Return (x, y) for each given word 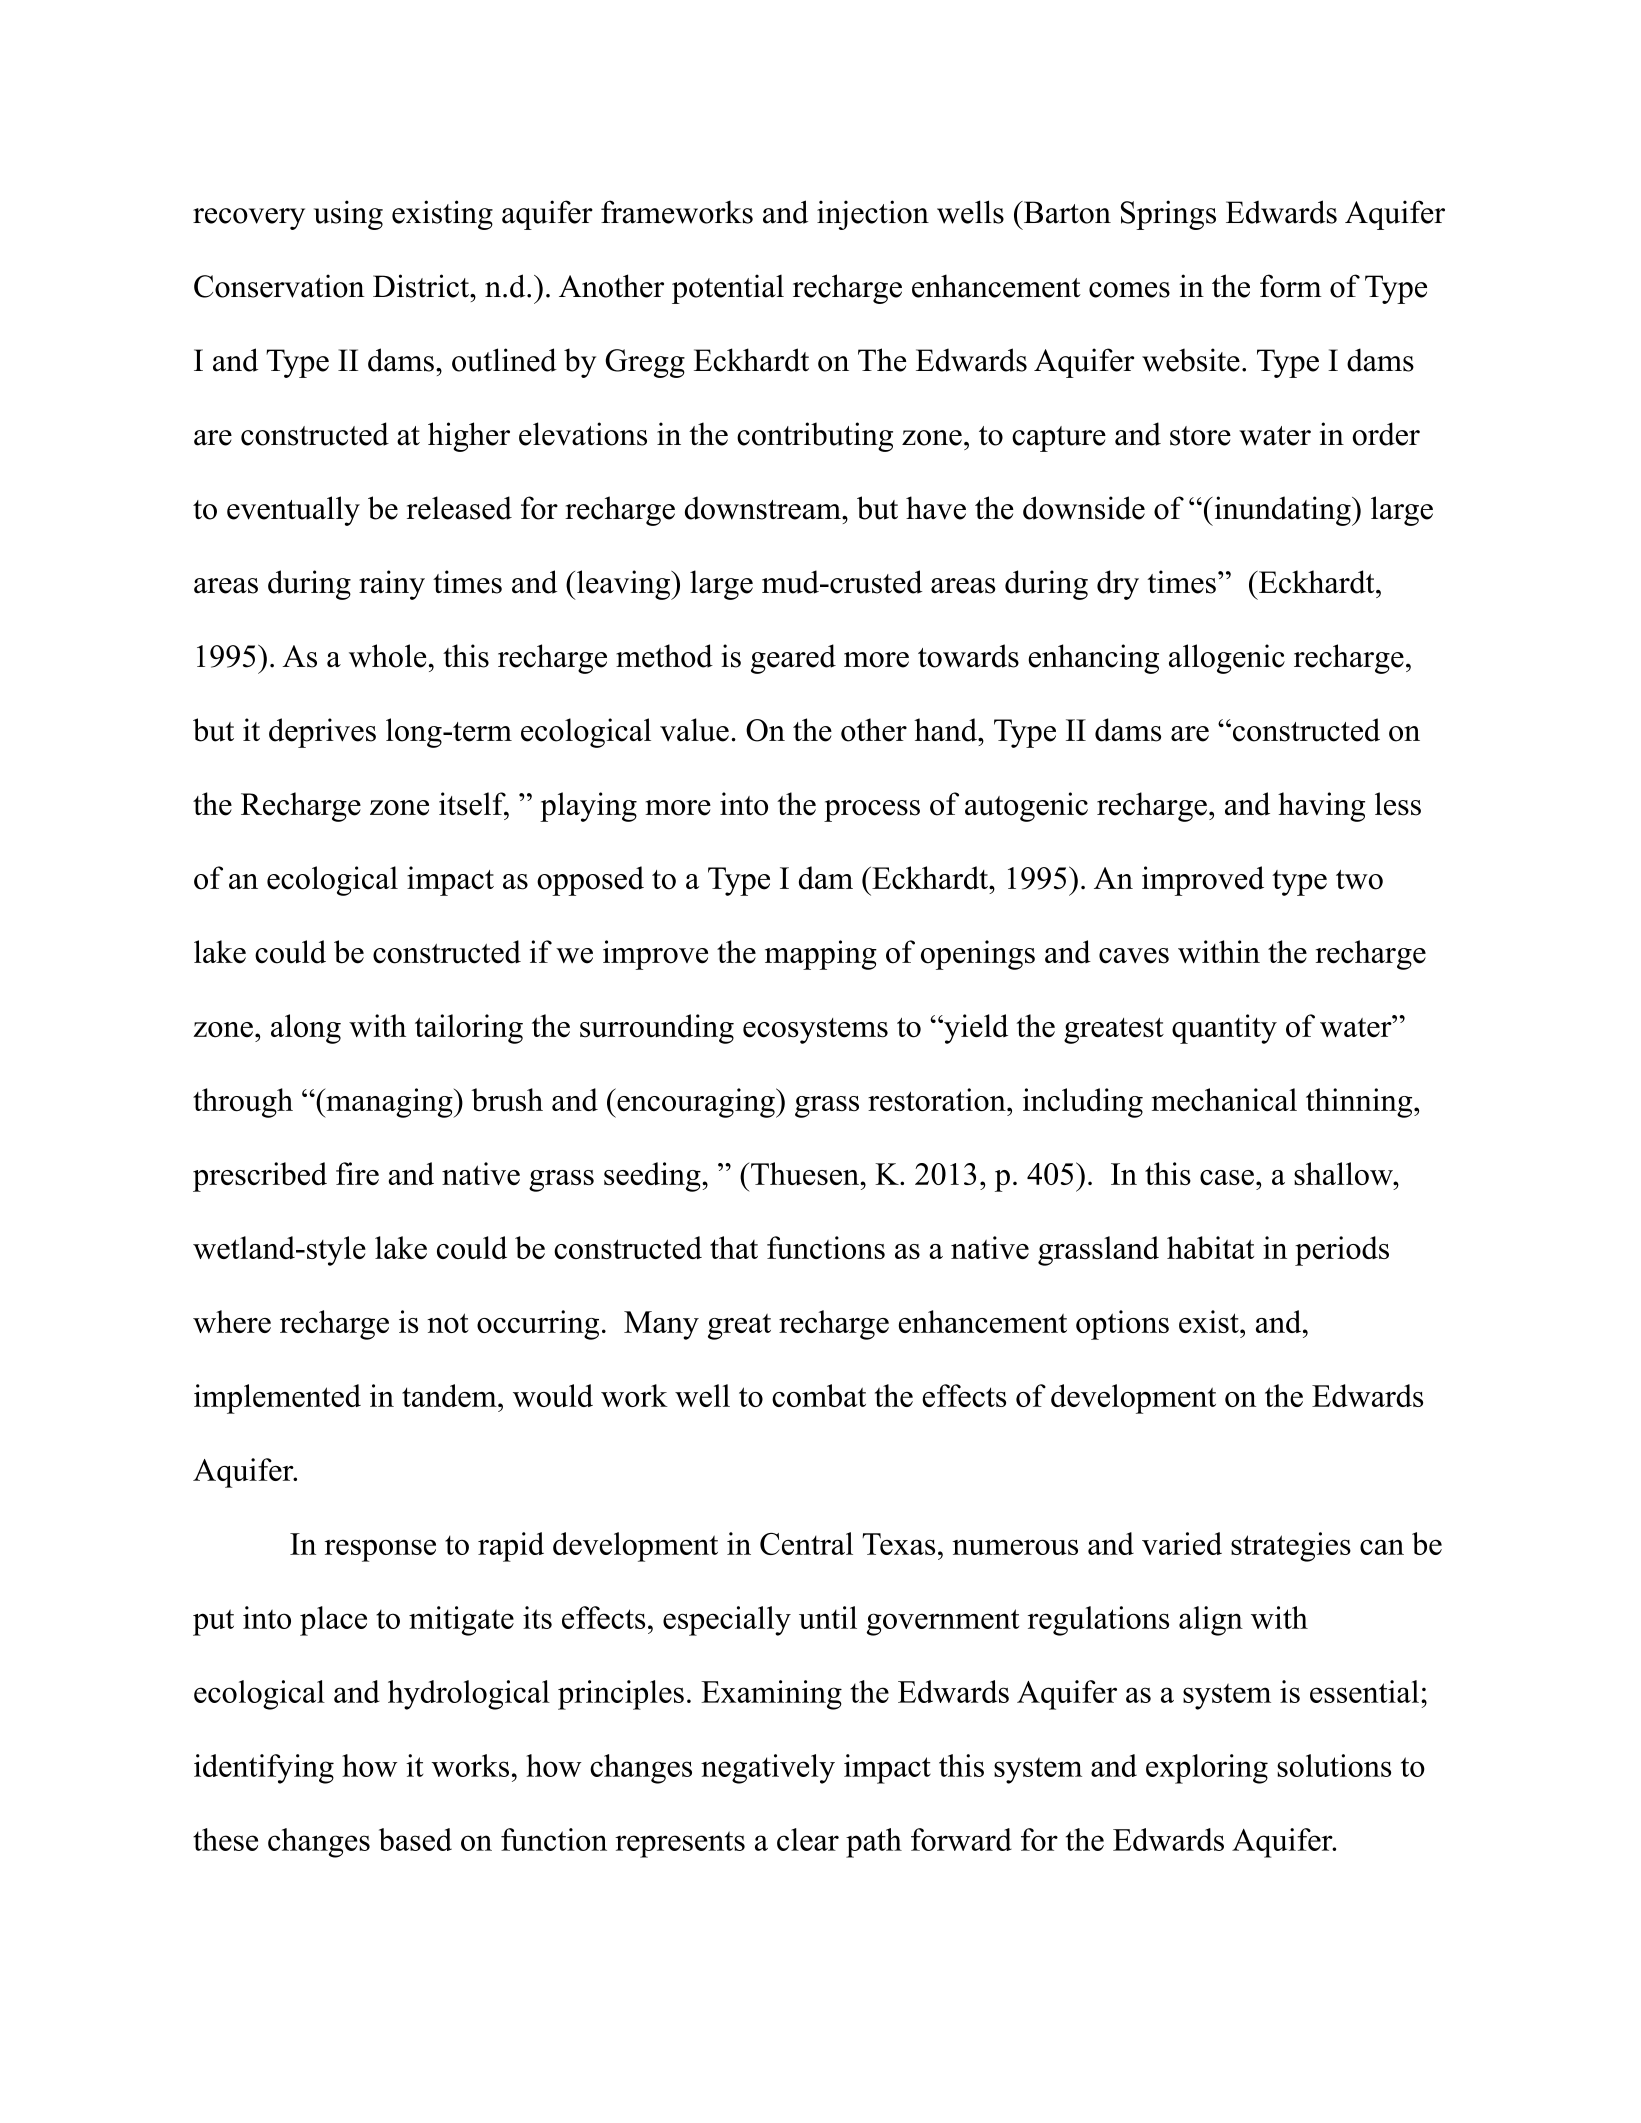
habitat (1210, 1247)
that (734, 1247)
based (415, 1839)
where (232, 1321)
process (872, 811)
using (348, 215)
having (1321, 807)
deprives (322, 733)
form (1291, 286)
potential (728, 289)
